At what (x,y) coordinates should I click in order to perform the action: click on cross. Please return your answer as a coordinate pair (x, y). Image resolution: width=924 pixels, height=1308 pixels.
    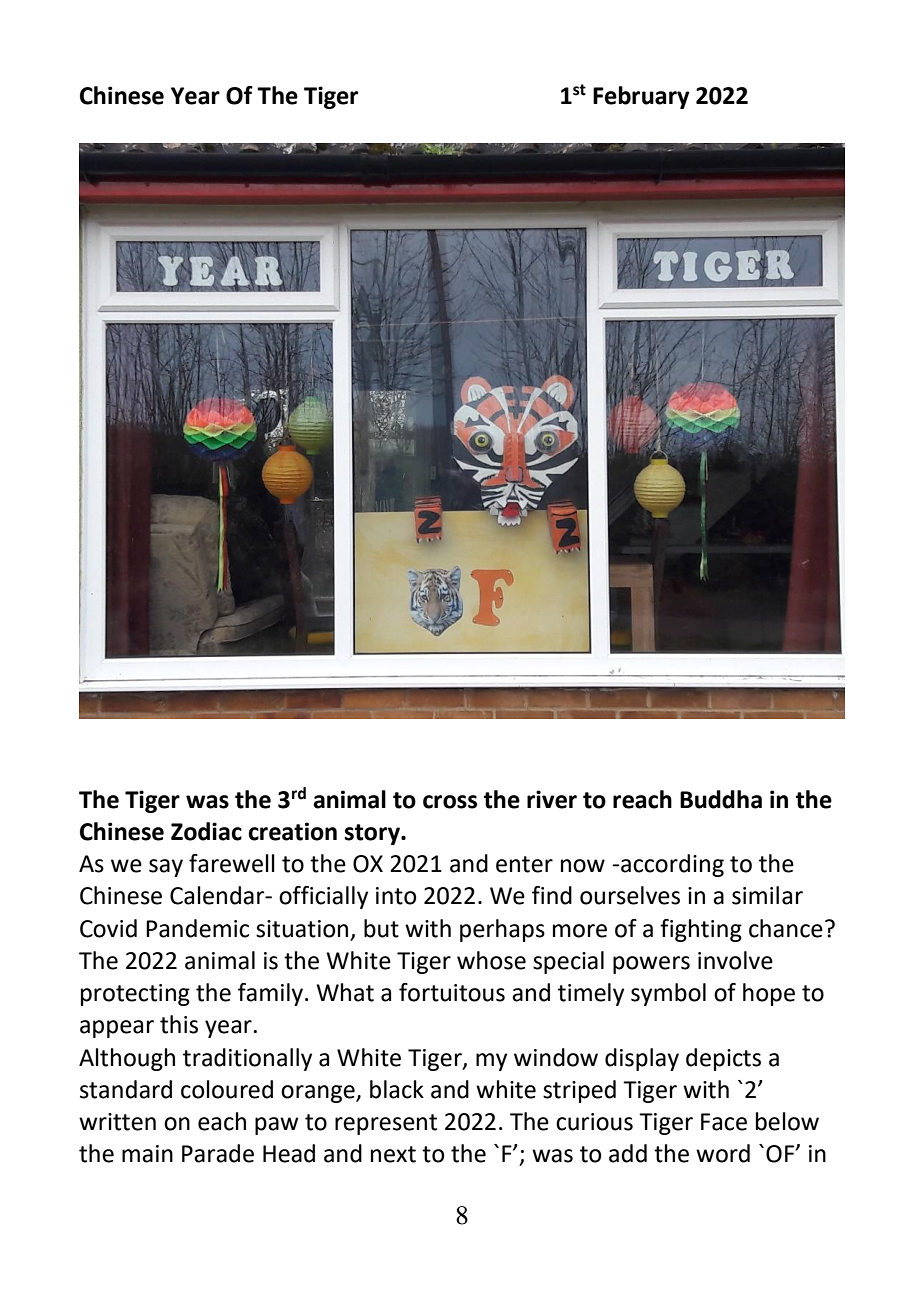
    Looking at the image, I should click on (450, 802).
